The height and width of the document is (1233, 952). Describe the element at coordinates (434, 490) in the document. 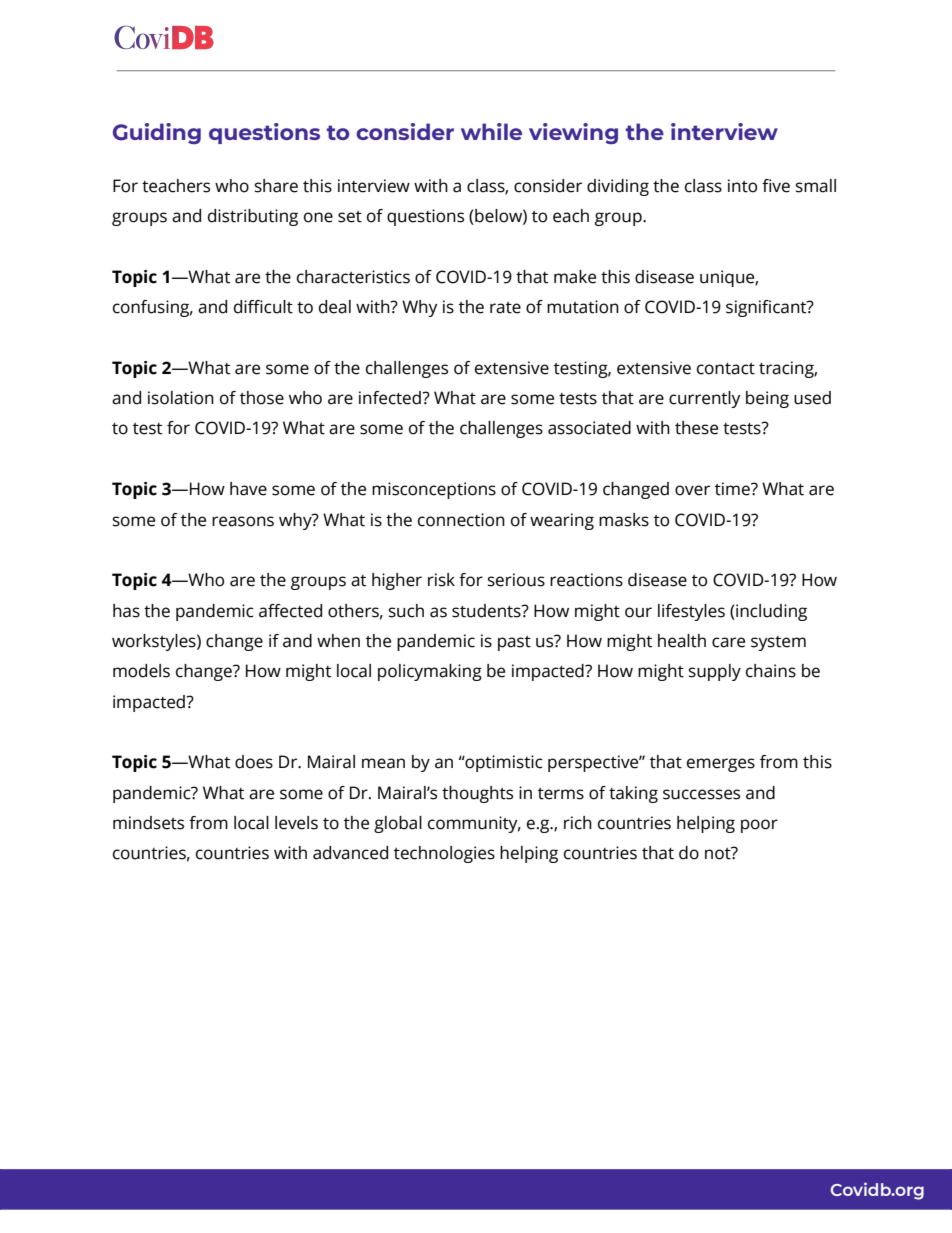

I see `misconceptions` at that location.
